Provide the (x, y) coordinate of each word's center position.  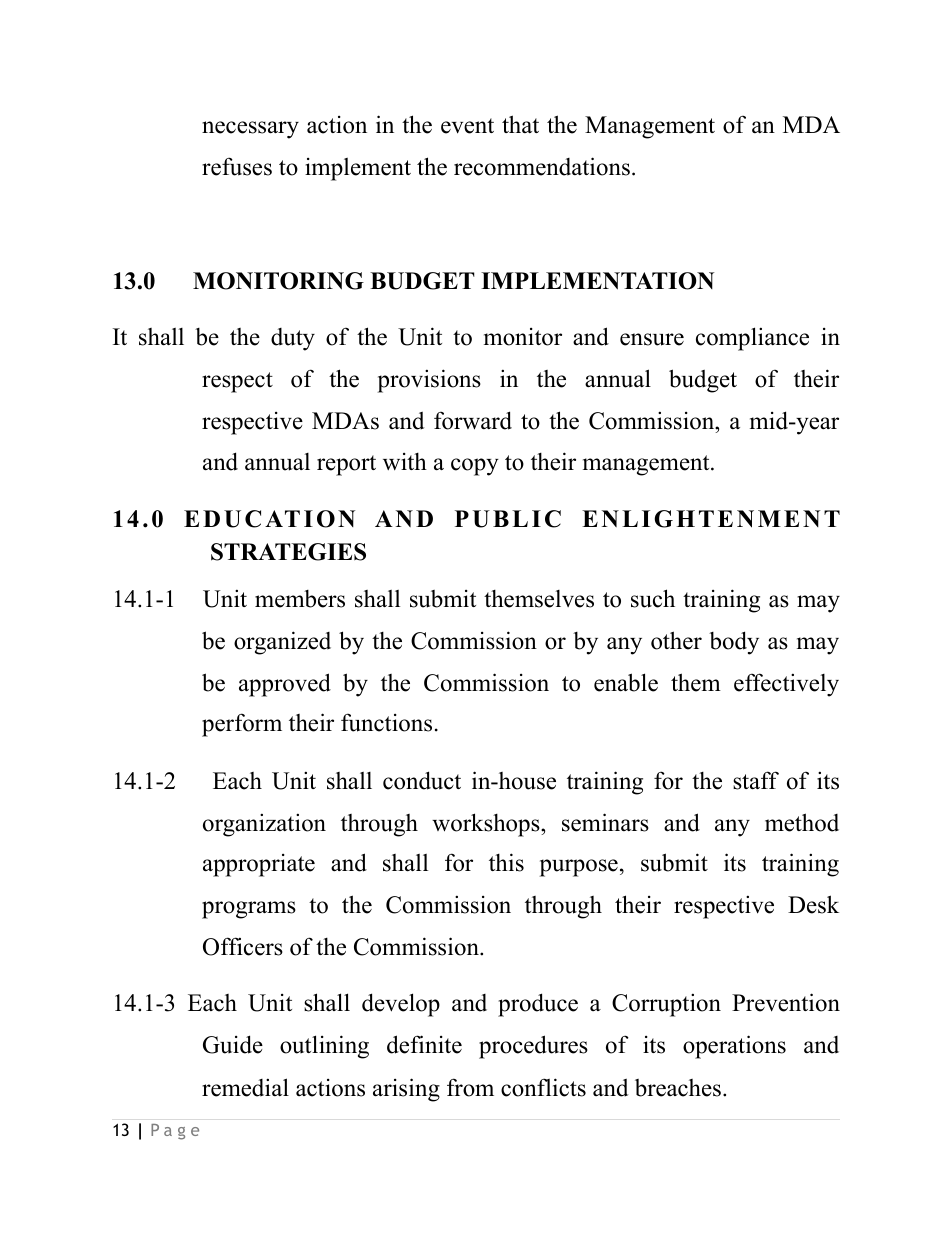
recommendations (542, 166)
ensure (652, 339)
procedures (533, 1047)
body (734, 643)
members (300, 599)
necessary (250, 130)
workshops (487, 825)
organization (264, 825)
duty (293, 339)
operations (734, 1047)
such (653, 598)
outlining (324, 1047)
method (802, 822)
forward (473, 420)
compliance (752, 339)
